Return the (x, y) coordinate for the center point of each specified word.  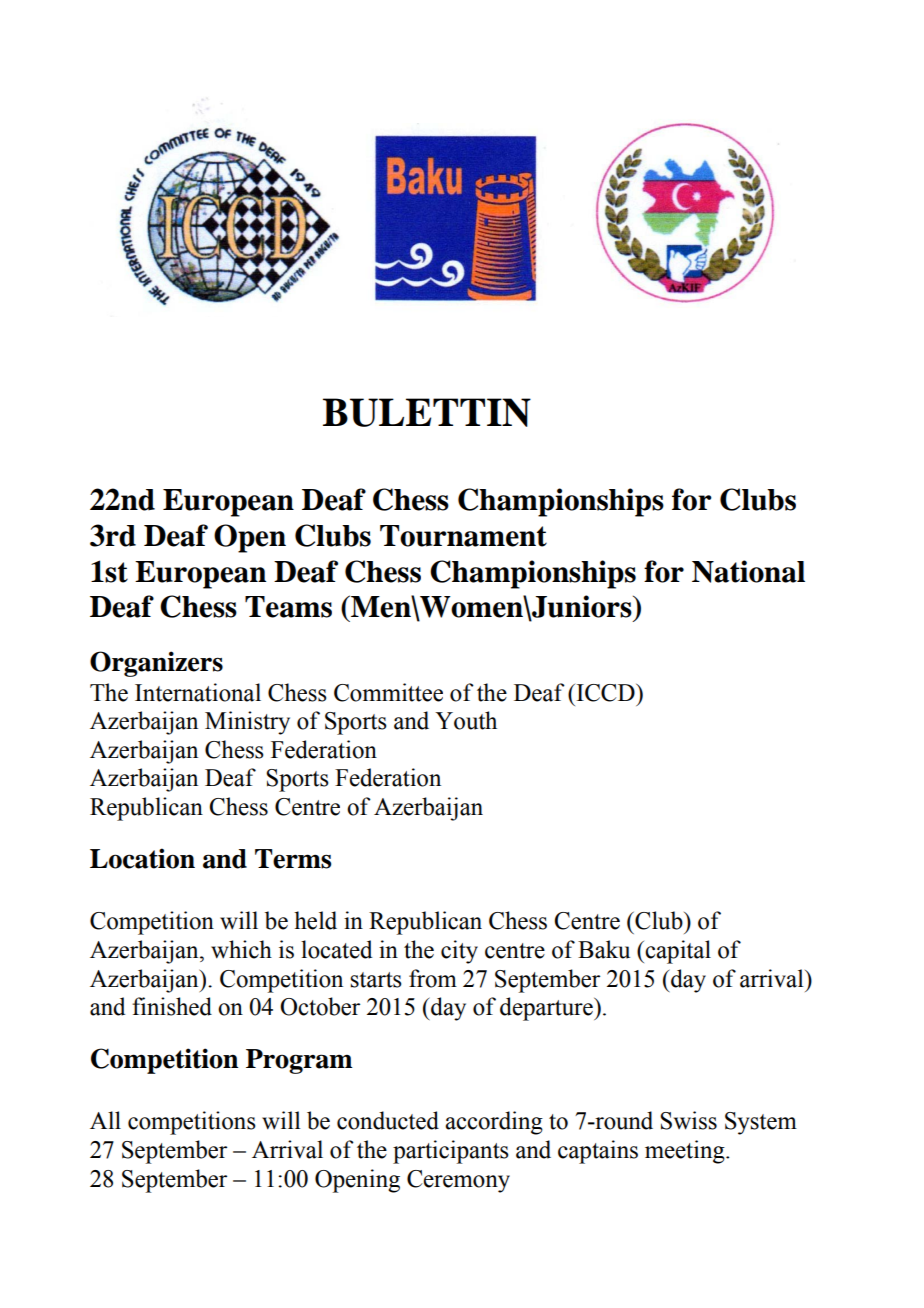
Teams (288, 607)
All (105, 1120)
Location (142, 858)
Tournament (463, 536)
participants (451, 1152)
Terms (293, 859)
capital (678, 952)
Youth (466, 720)
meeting (686, 1152)
